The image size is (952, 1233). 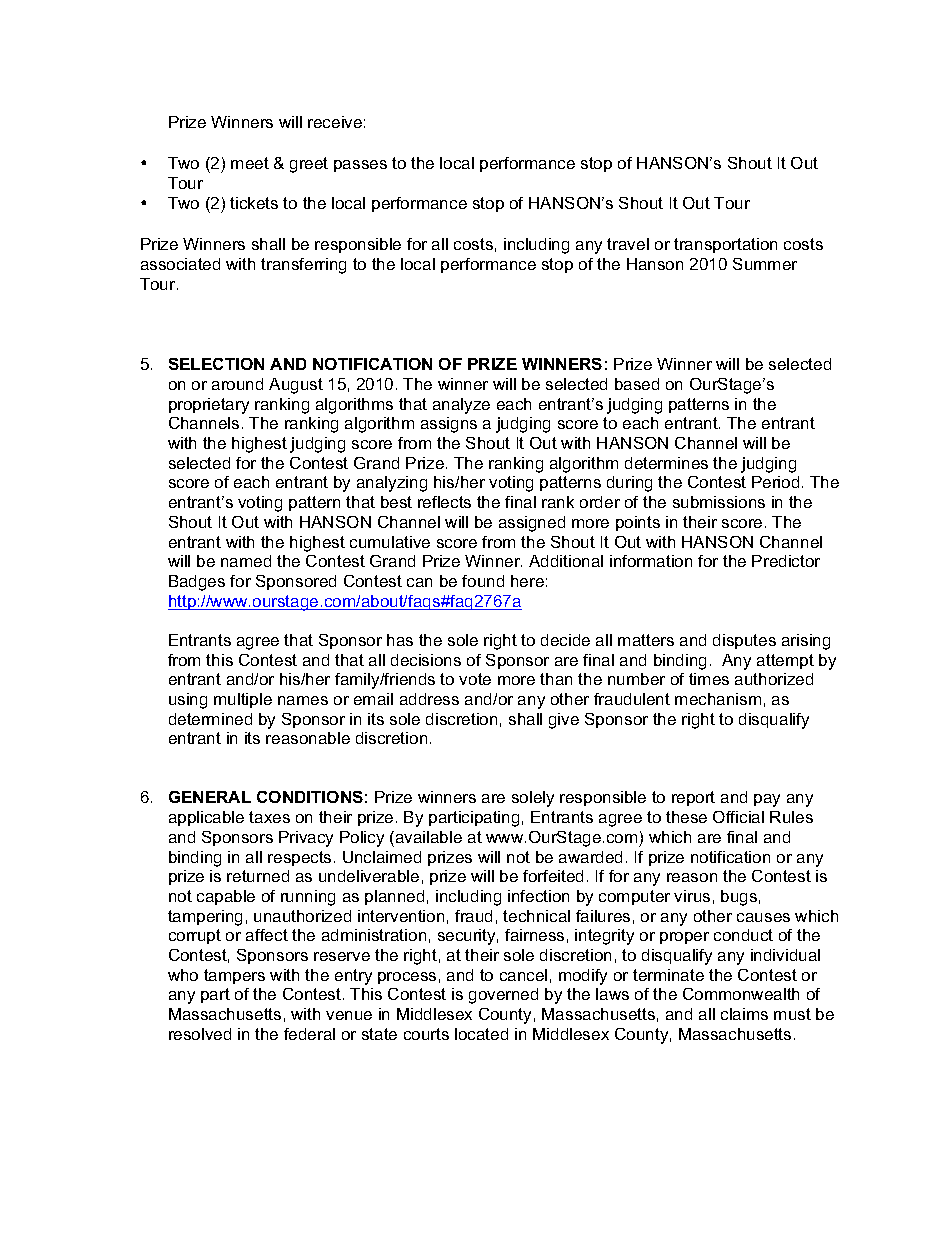 What do you see at coordinates (744, 1014) in the document?
I see `claims` at bounding box center [744, 1014].
